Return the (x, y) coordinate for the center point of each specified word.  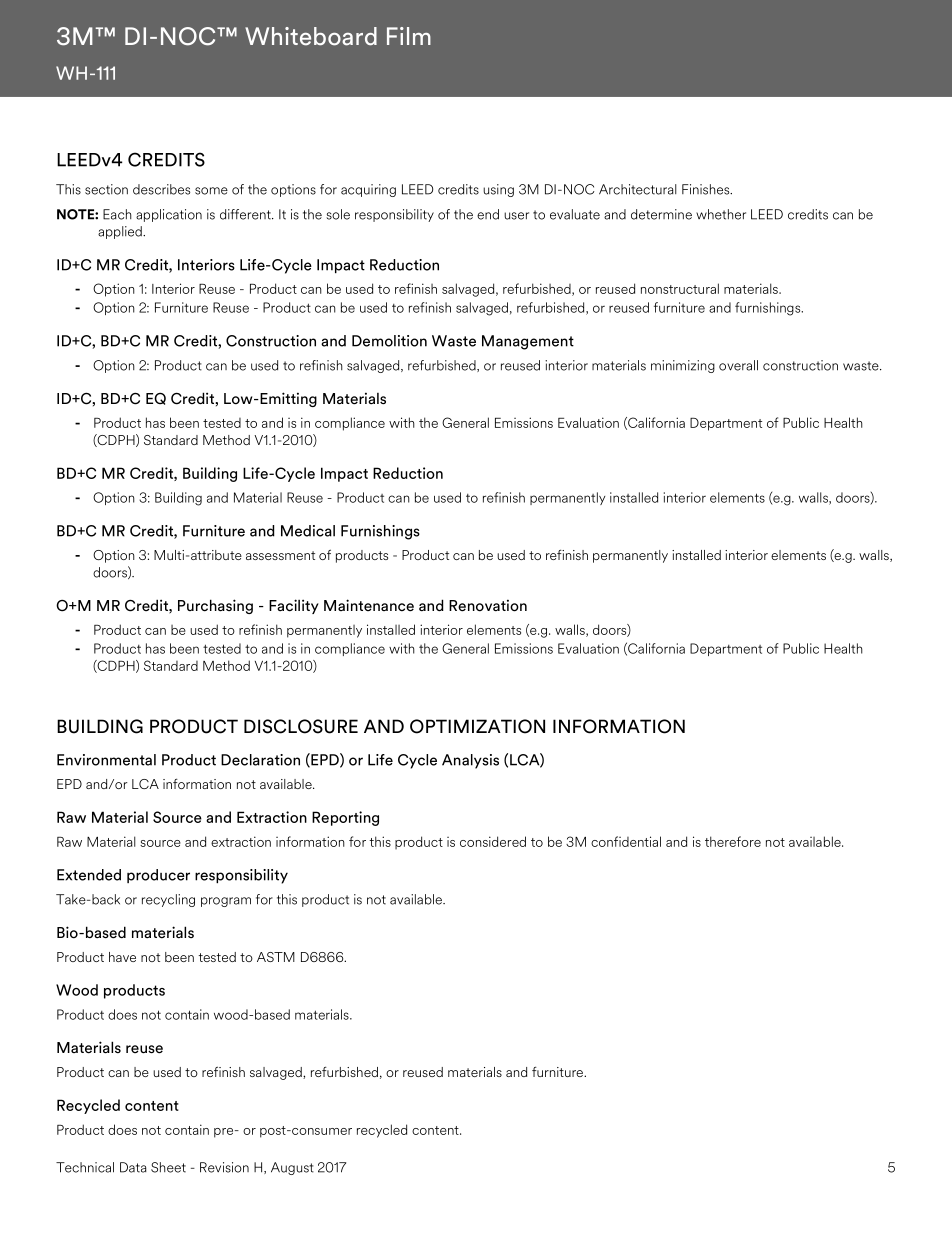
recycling (168, 900)
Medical (308, 531)
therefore (733, 841)
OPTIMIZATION (477, 726)
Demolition (389, 341)
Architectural (638, 189)
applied (121, 232)
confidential (626, 841)
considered (493, 841)
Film (409, 36)
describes (161, 189)
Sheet (168, 1167)
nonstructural (680, 288)
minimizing (683, 366)
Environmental (106, 760)
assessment (280, 555)
